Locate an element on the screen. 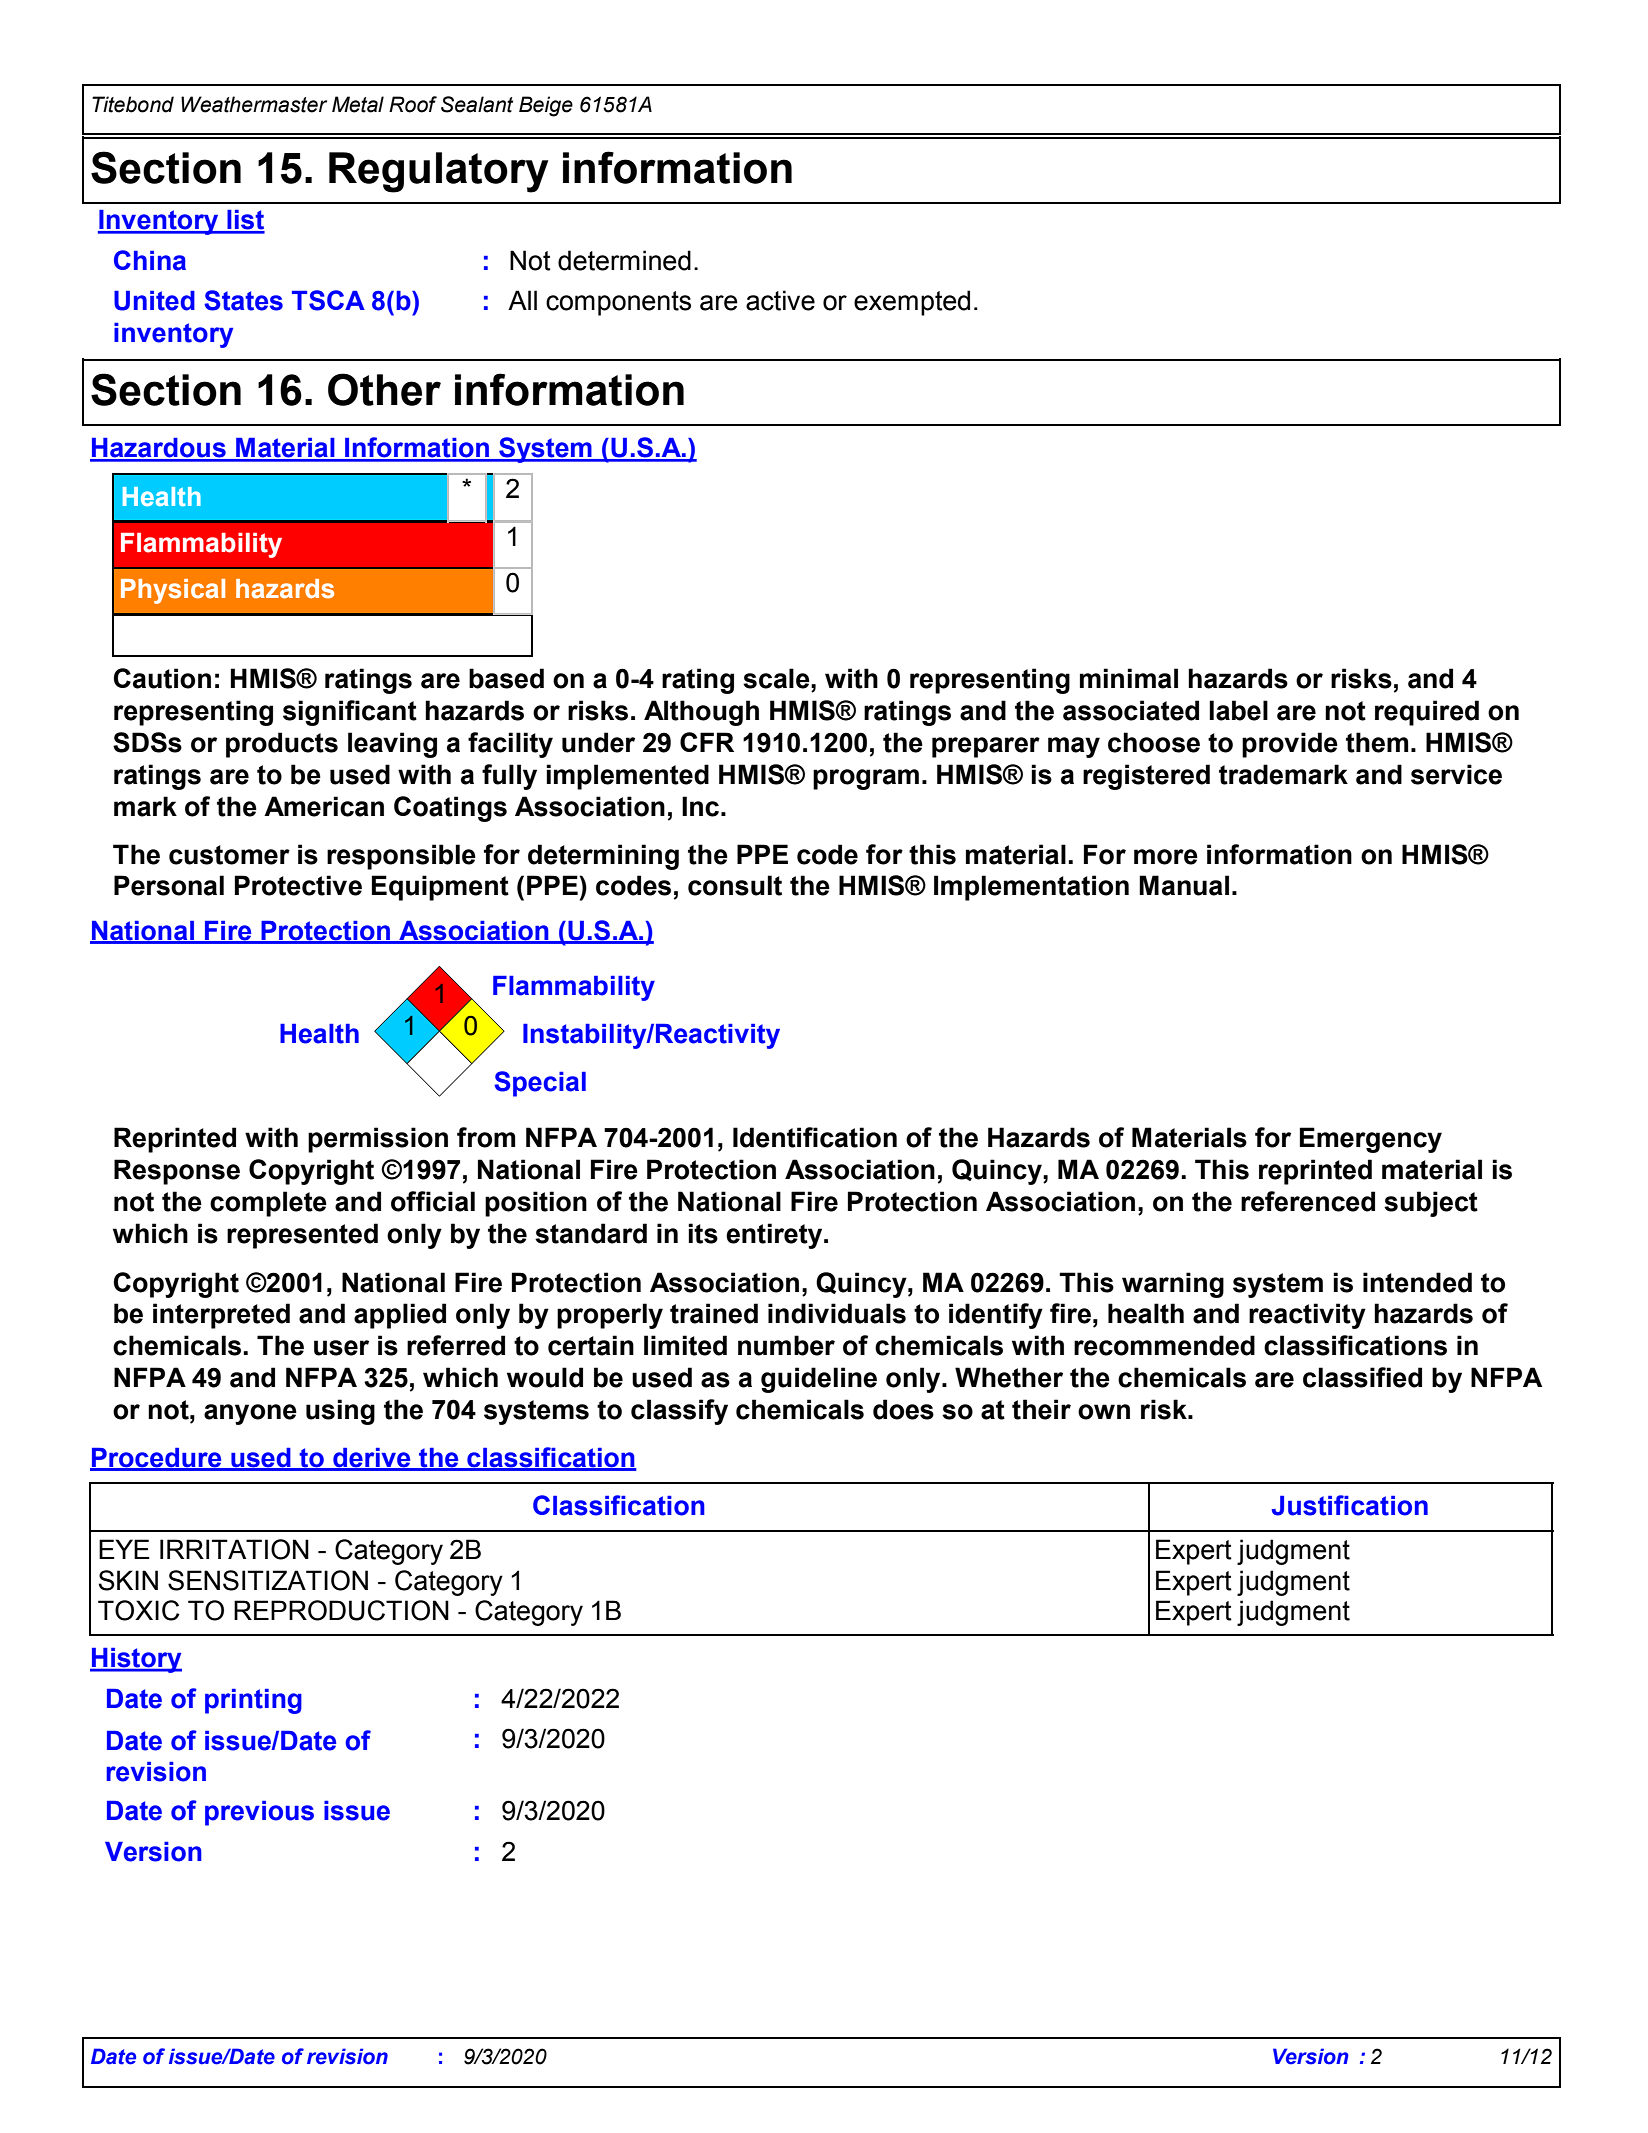  Protective is located at coordinates (298, 885).
